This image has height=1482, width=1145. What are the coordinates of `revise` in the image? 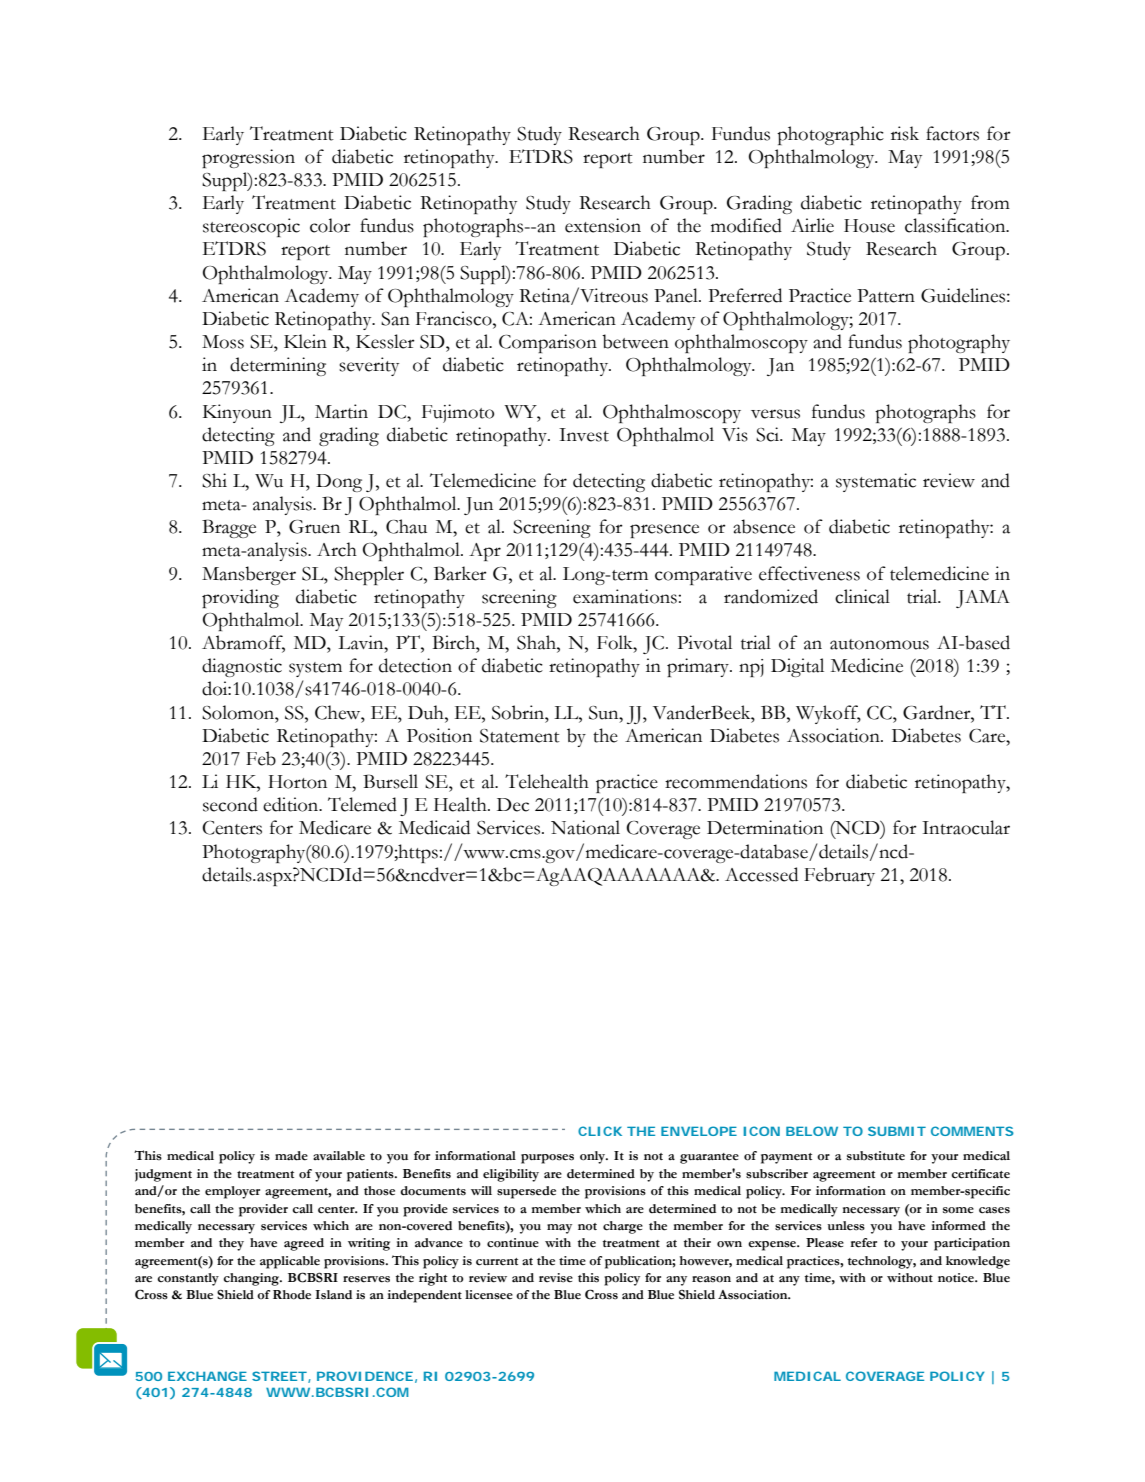 It's located at (556, 1278).
